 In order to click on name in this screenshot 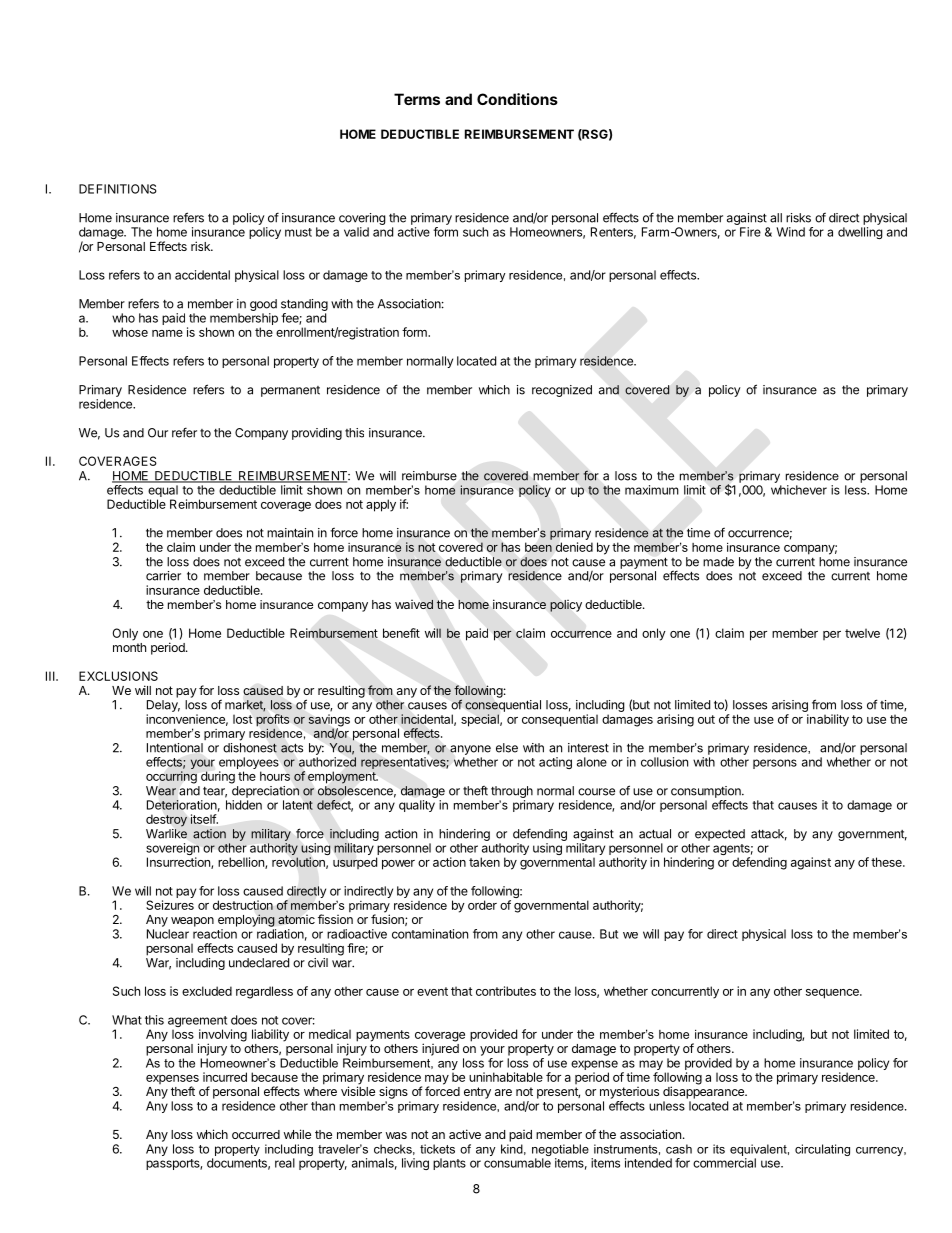, I will do `click(167, 333)`.
